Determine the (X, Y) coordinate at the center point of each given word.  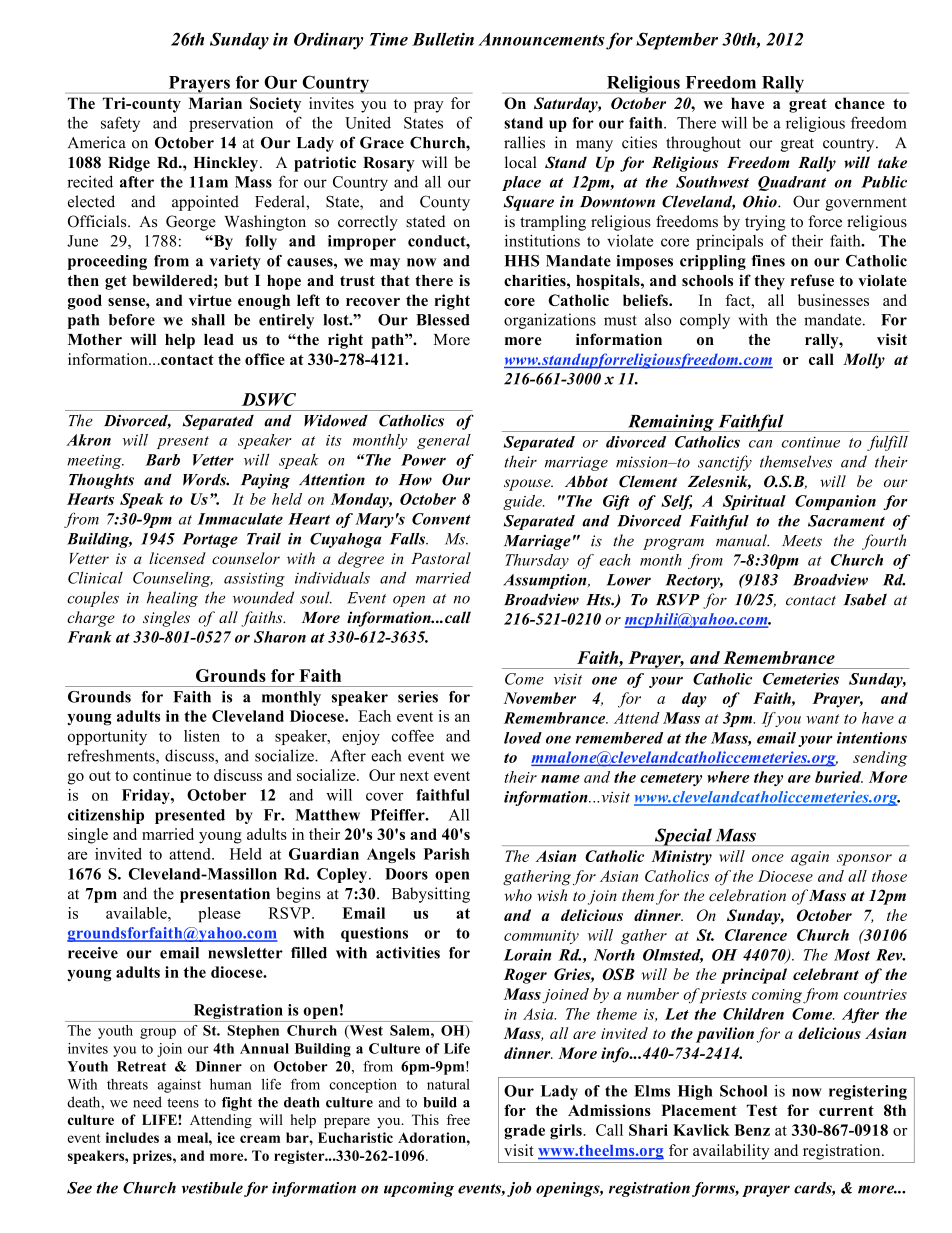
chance (860, 103)
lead (219, 340)
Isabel (865, 600)
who (518, 895)
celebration (747, 895)
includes (132, 1137)
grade (524, 1132)
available (137, 913)
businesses (833, 300)
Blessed (443, 320)
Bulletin (443, 39)
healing (172, 599)
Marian (215, 103)
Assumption (546, 581)
